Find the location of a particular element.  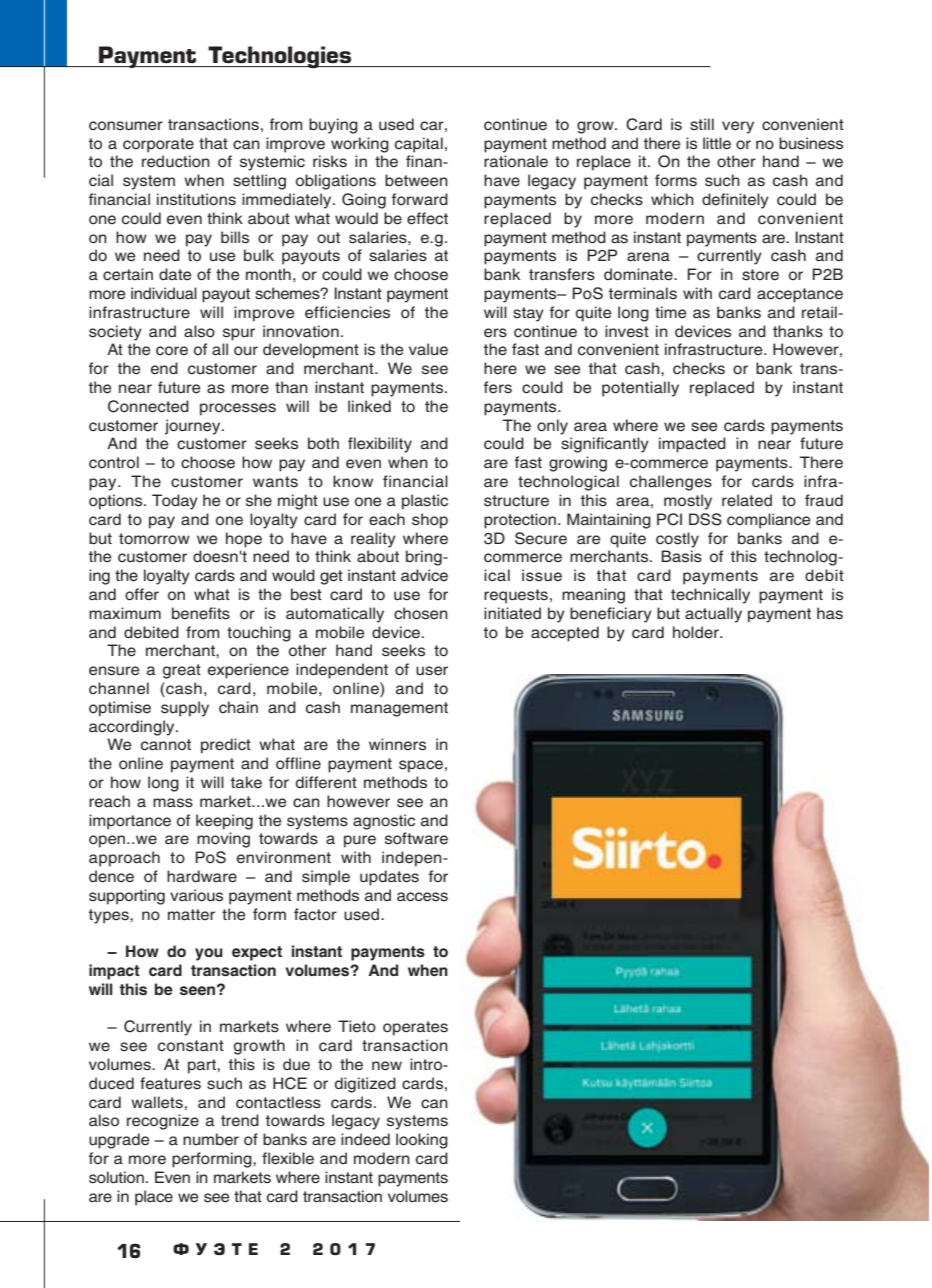

holder is located at coordinates (697, 632).
